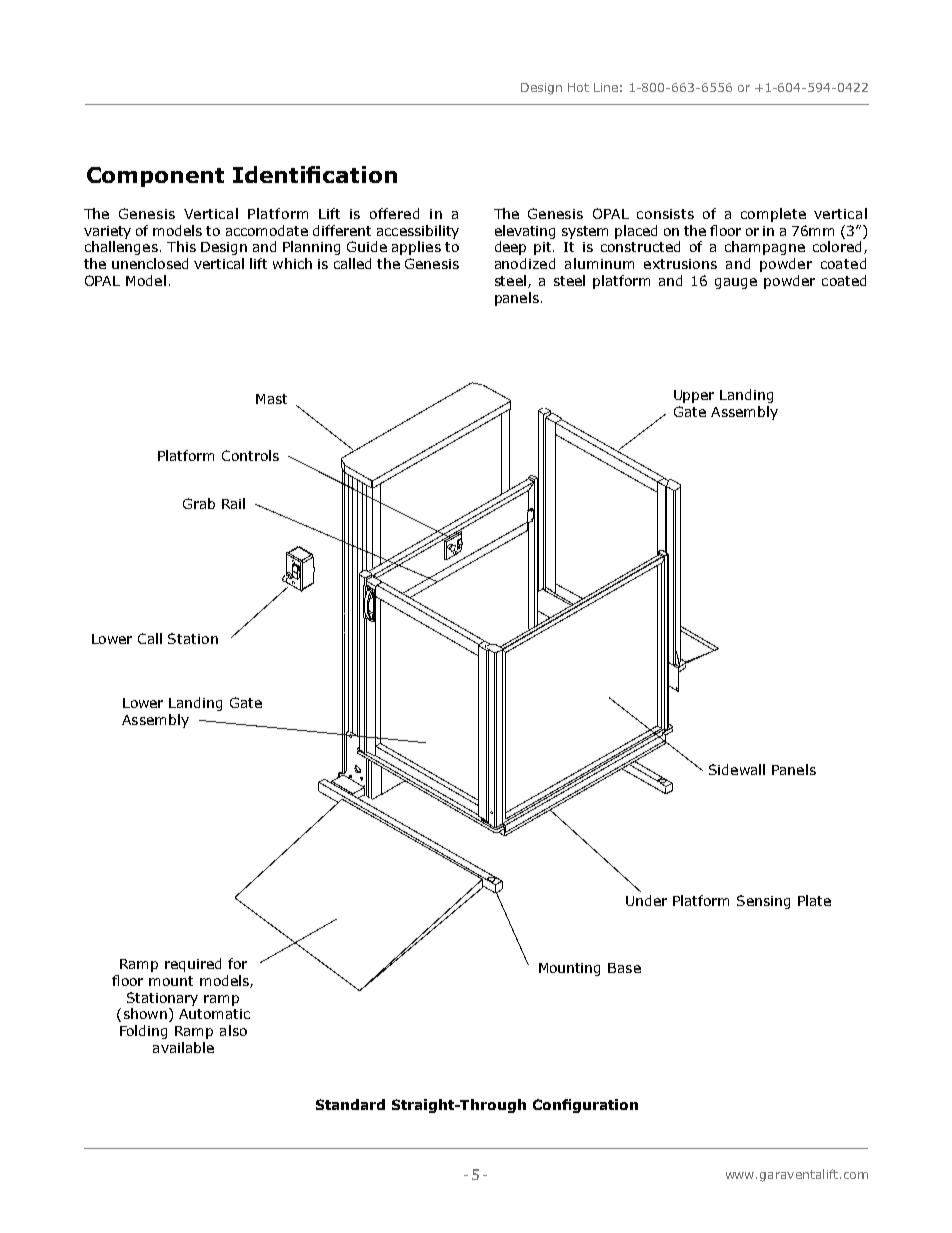  I want to click on Controls, so click(250, 455).
